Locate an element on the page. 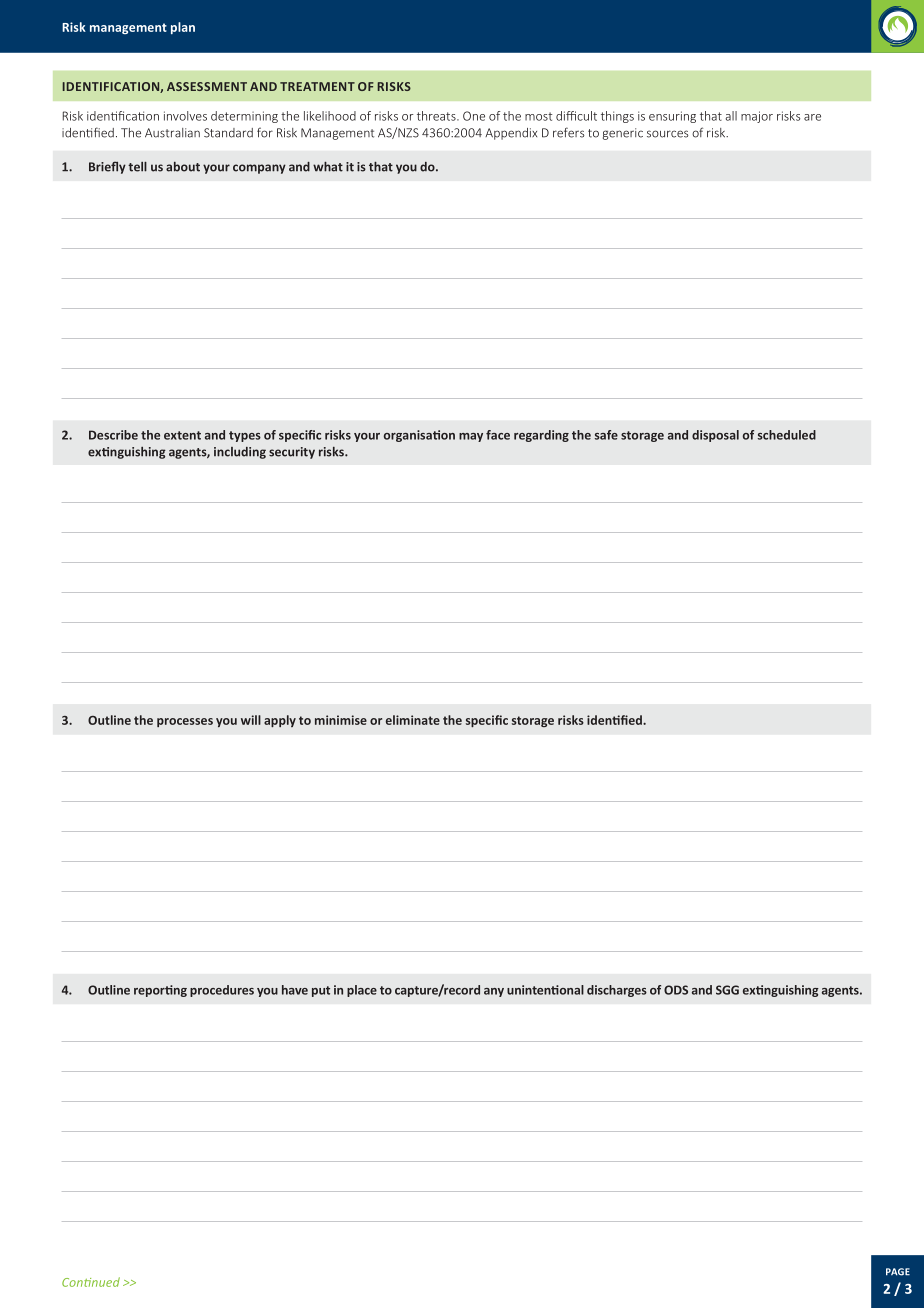 The height and width of the page is (1308, 924). are is located at coordinates (812, 117).
